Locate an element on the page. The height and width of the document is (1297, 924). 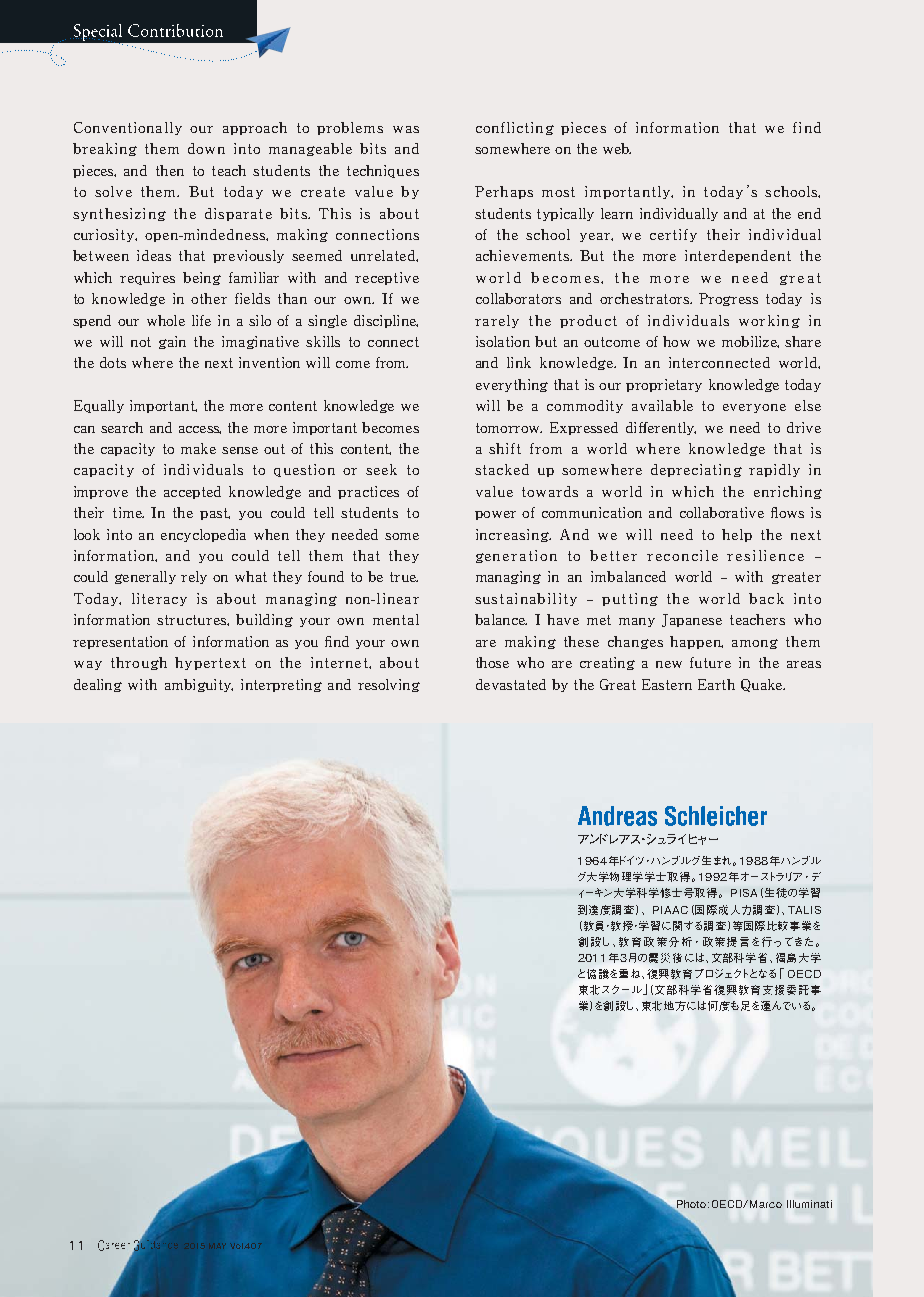
Illuminati is located at coordinates (809, 1204).
